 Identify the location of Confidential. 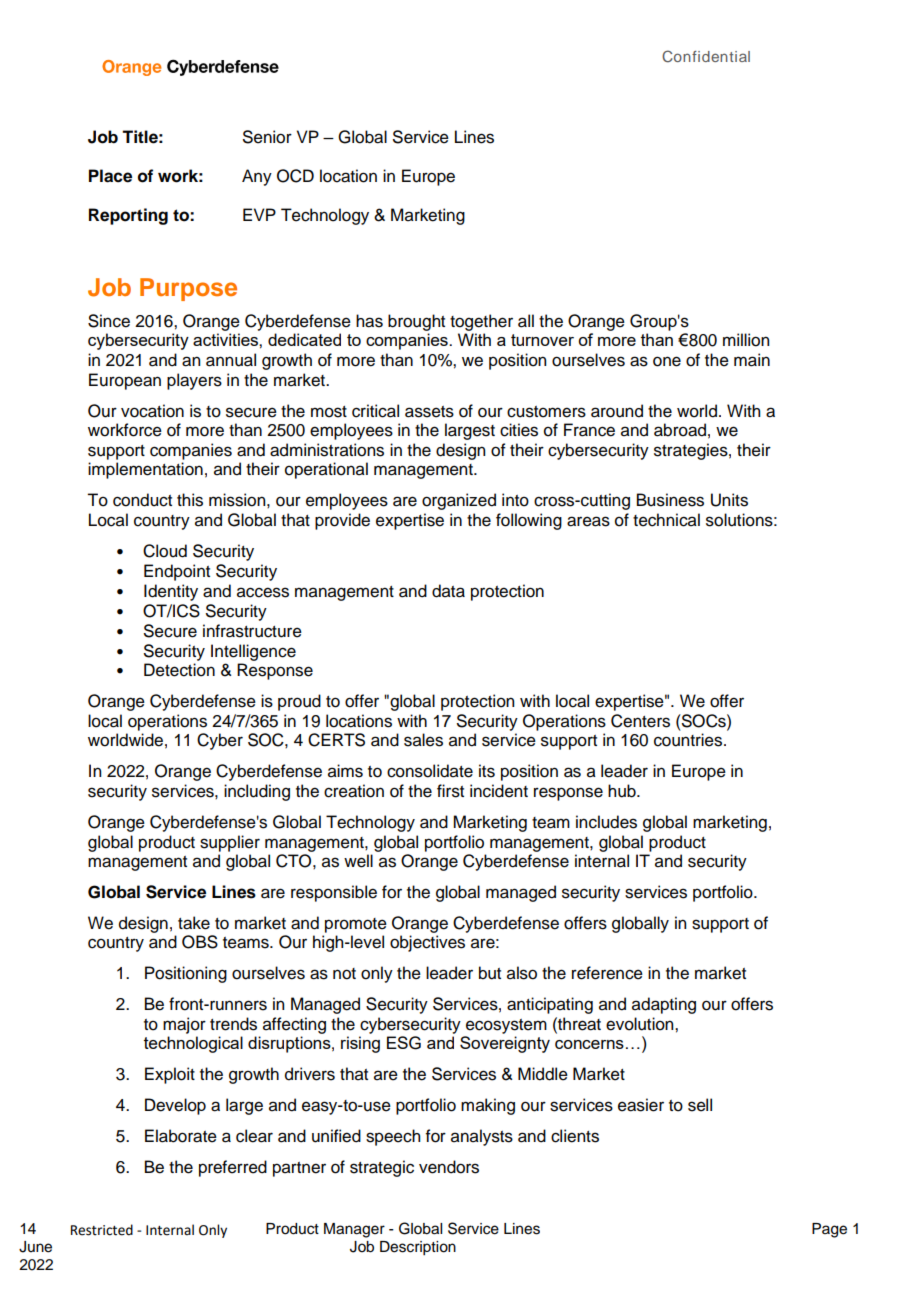
(706, 56).
